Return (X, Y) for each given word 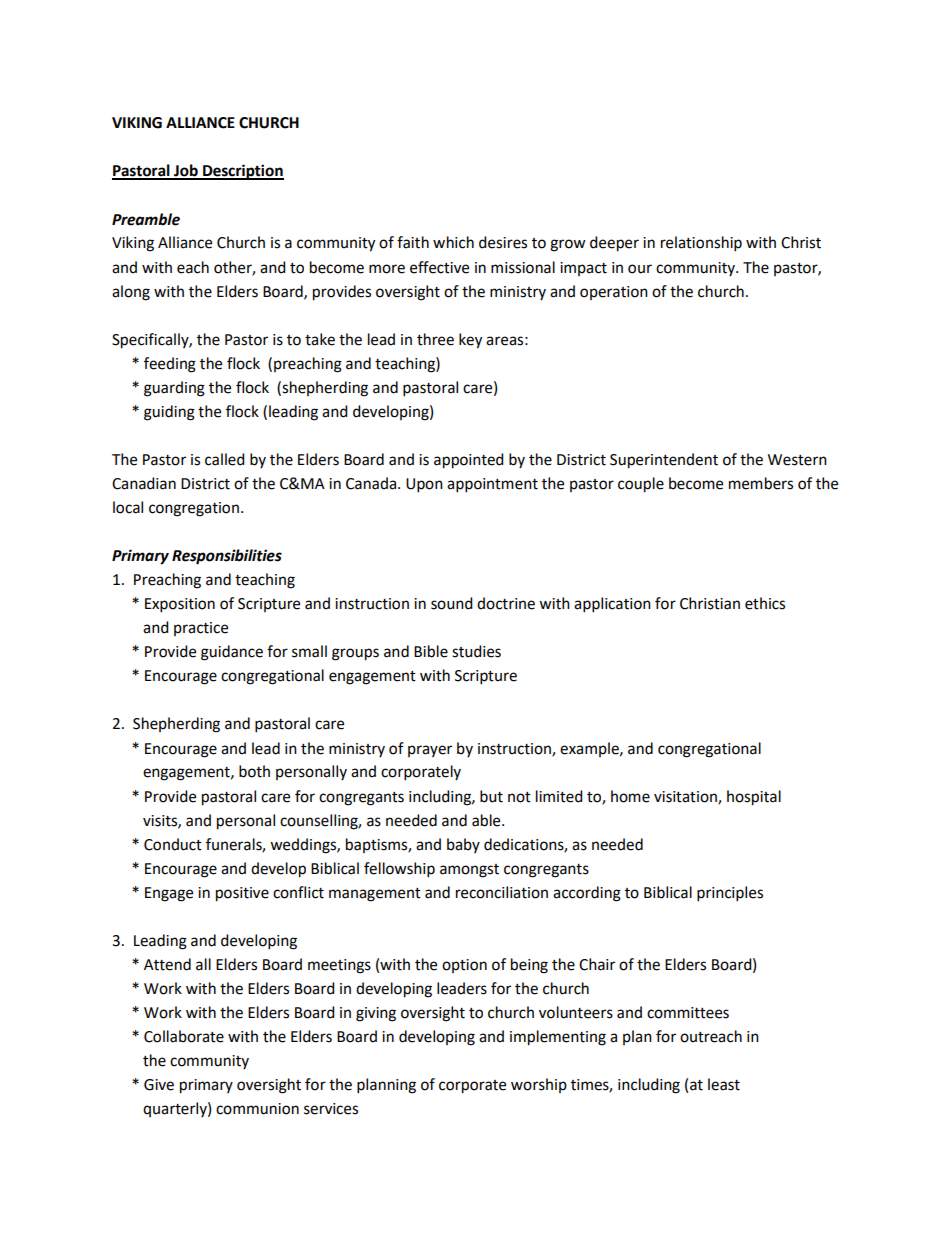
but (491, 796)
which (453, 242)
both (254, 771)
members (761, 483)
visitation (686, 797)
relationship (701, 244)
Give (159, 1085)
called (225, 459)
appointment (492, 485)
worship (539, 1085)
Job (186, 171)
